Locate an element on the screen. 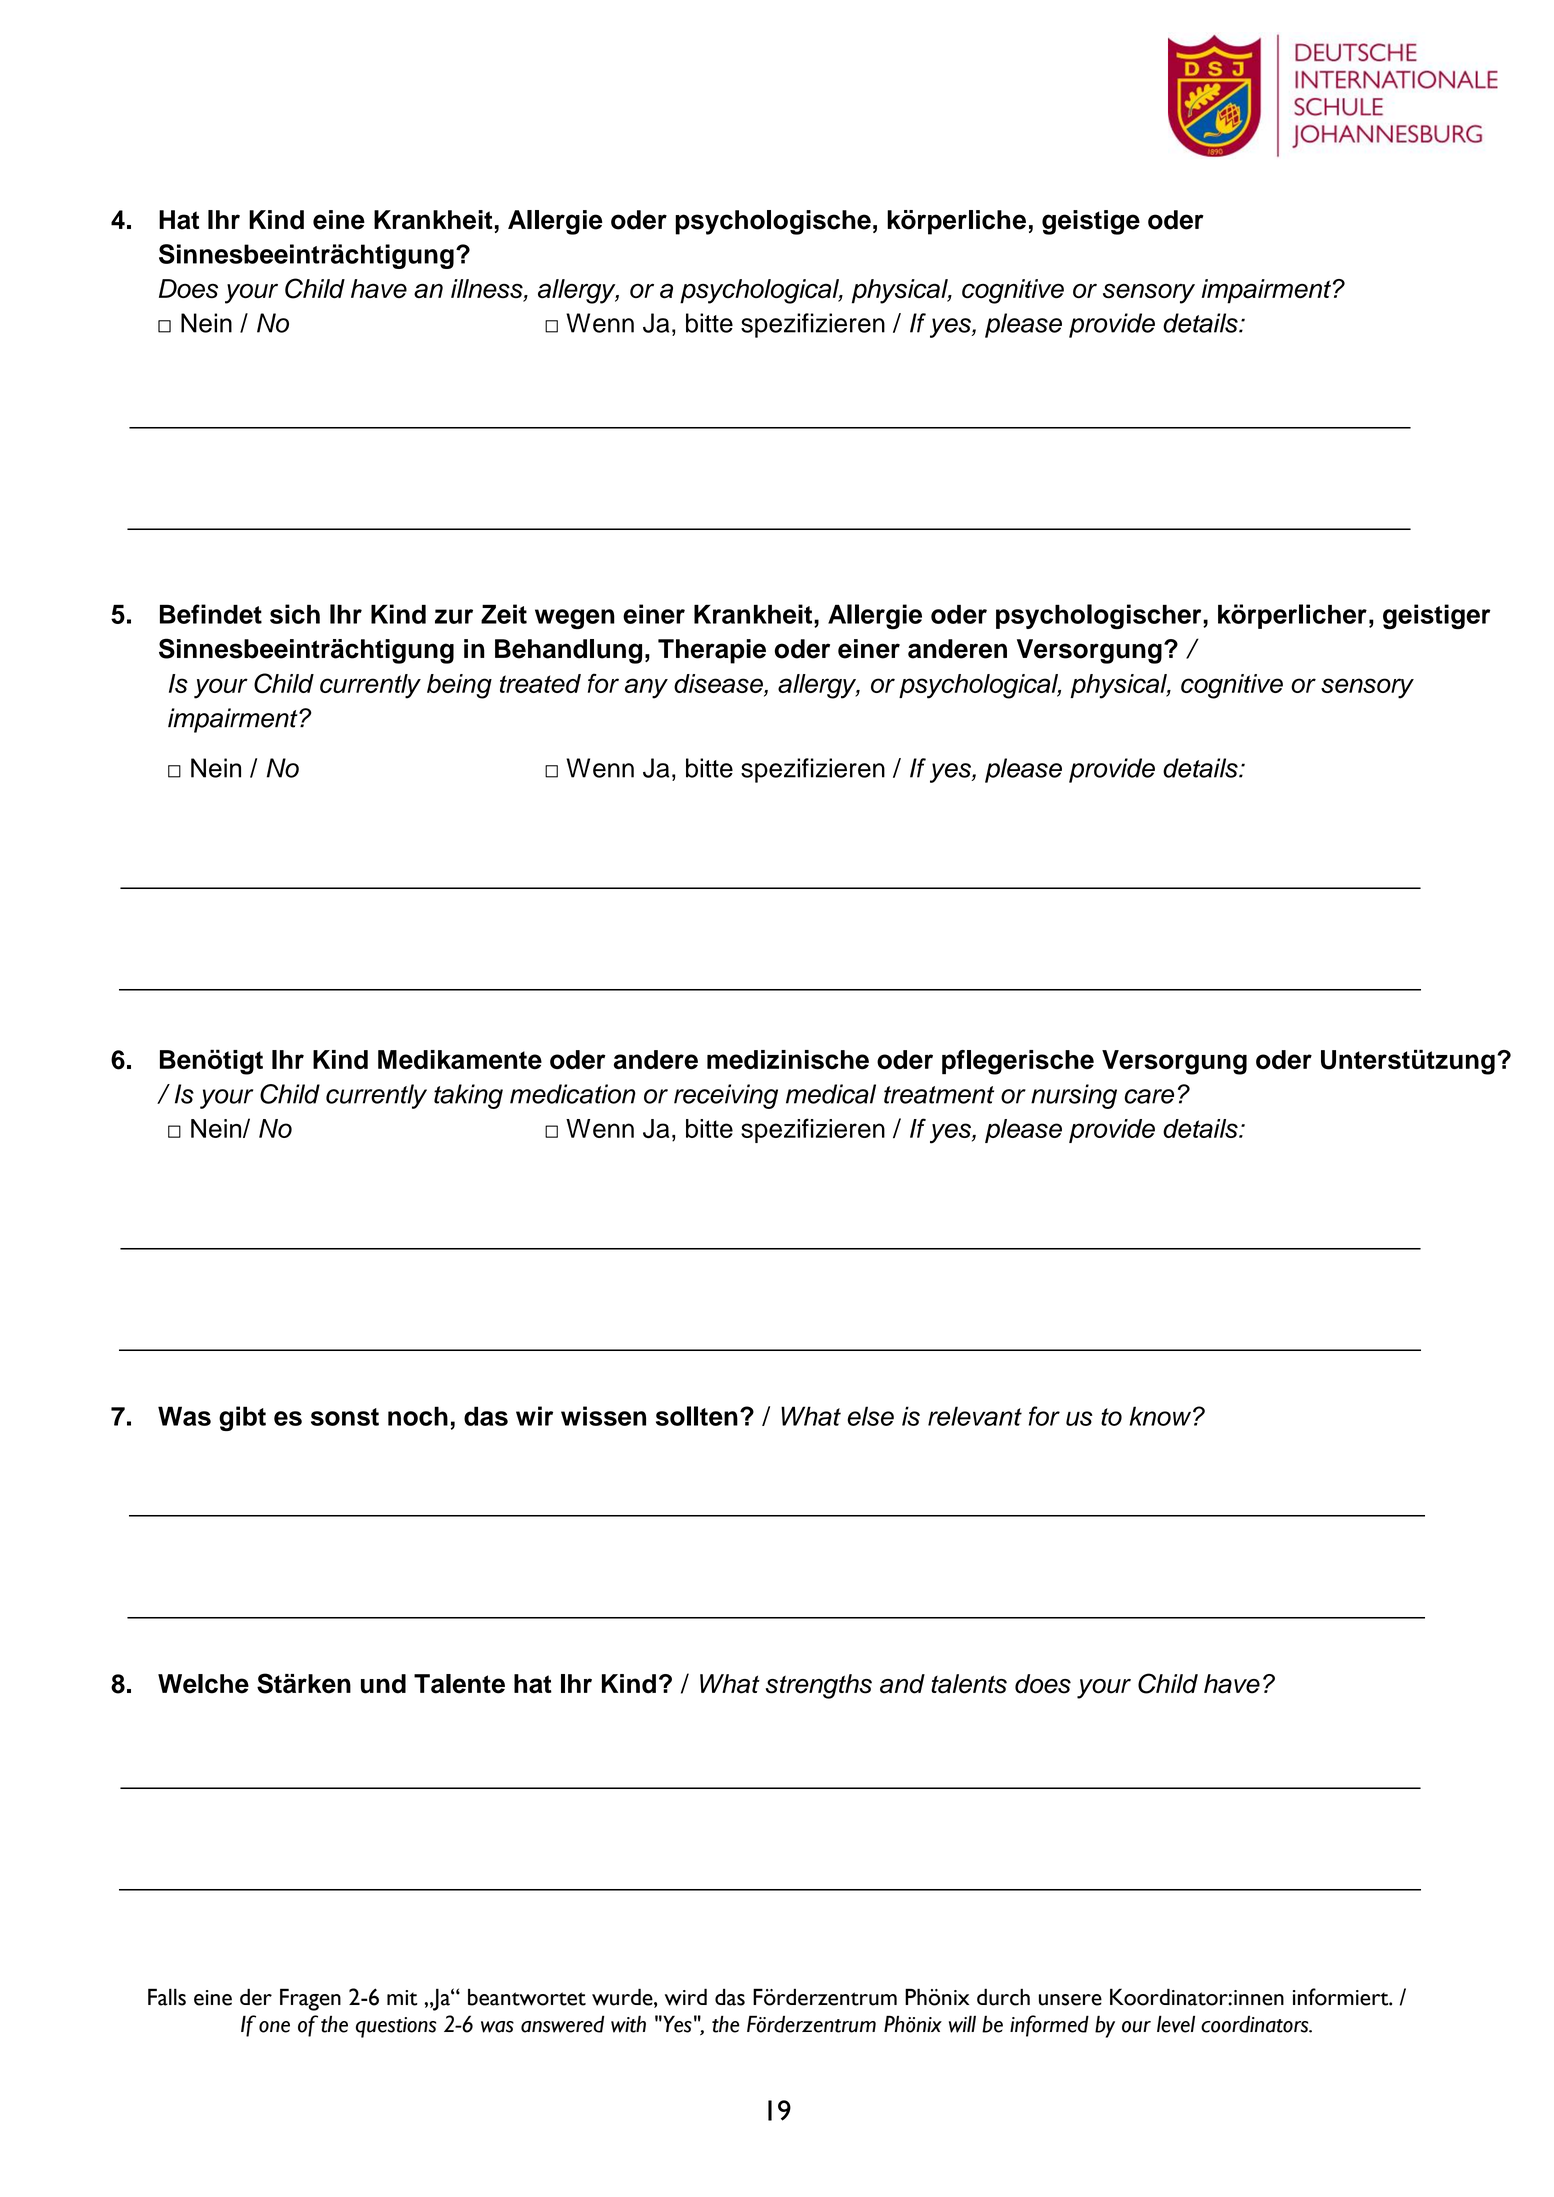  wissen is located at coordinates (603, 1416).
